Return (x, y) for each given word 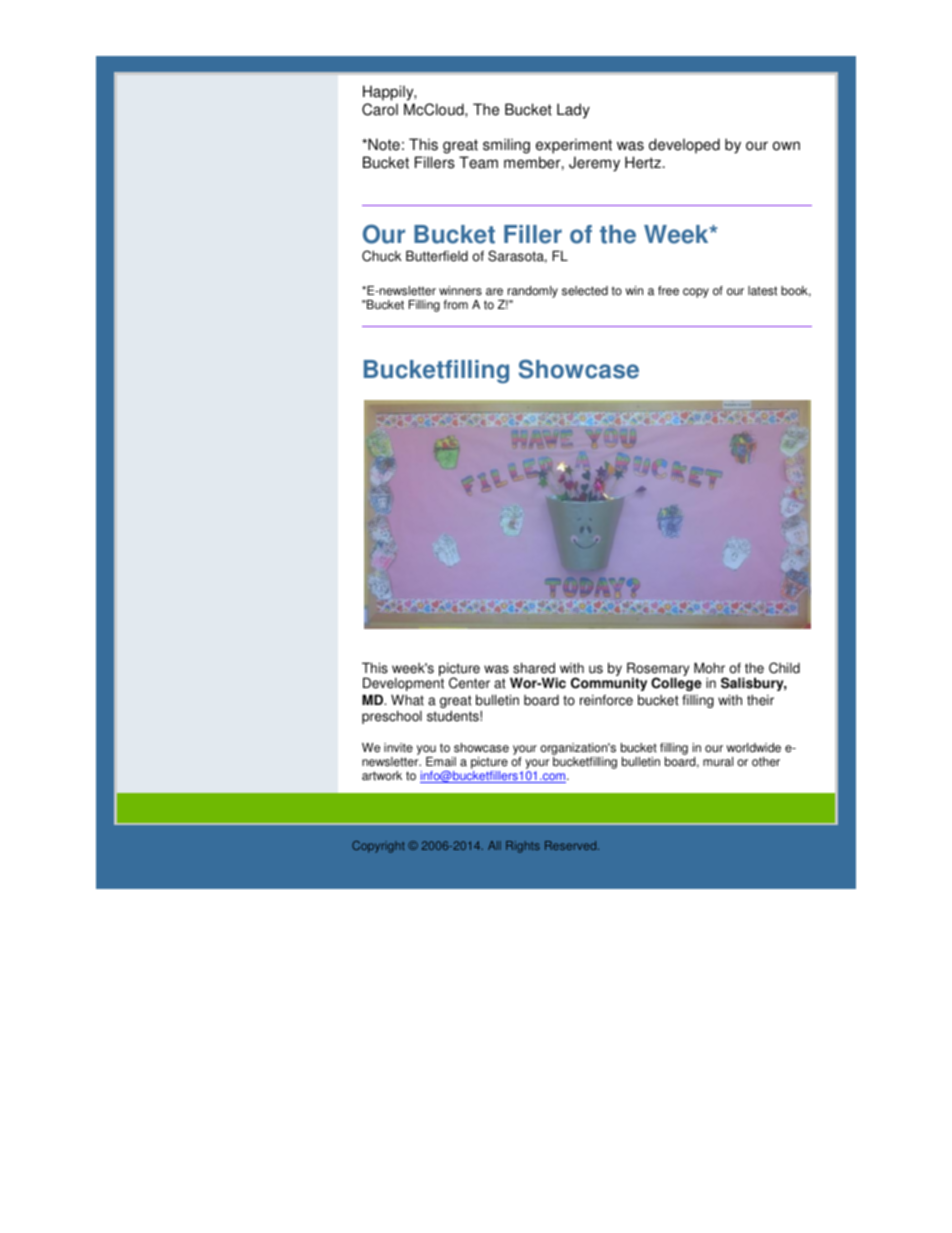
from (456, 305)
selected (585, 291)
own (786, 146)
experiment (574, 147)
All (494, 845)
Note (383, 144)
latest (762, 291)
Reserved (572, 845)
